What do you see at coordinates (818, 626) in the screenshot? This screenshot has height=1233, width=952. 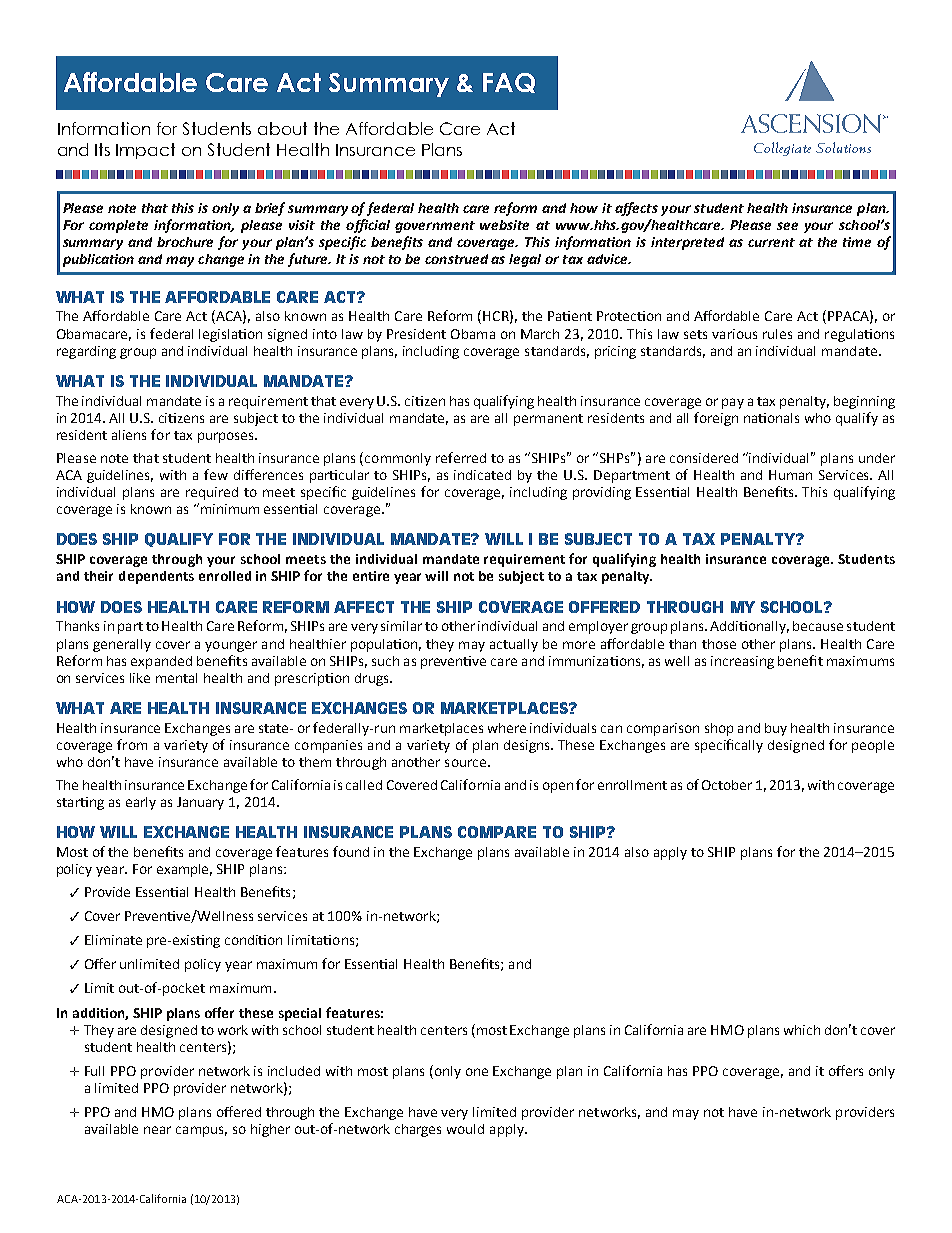 I see `because` at bounding box center [818, 626].
